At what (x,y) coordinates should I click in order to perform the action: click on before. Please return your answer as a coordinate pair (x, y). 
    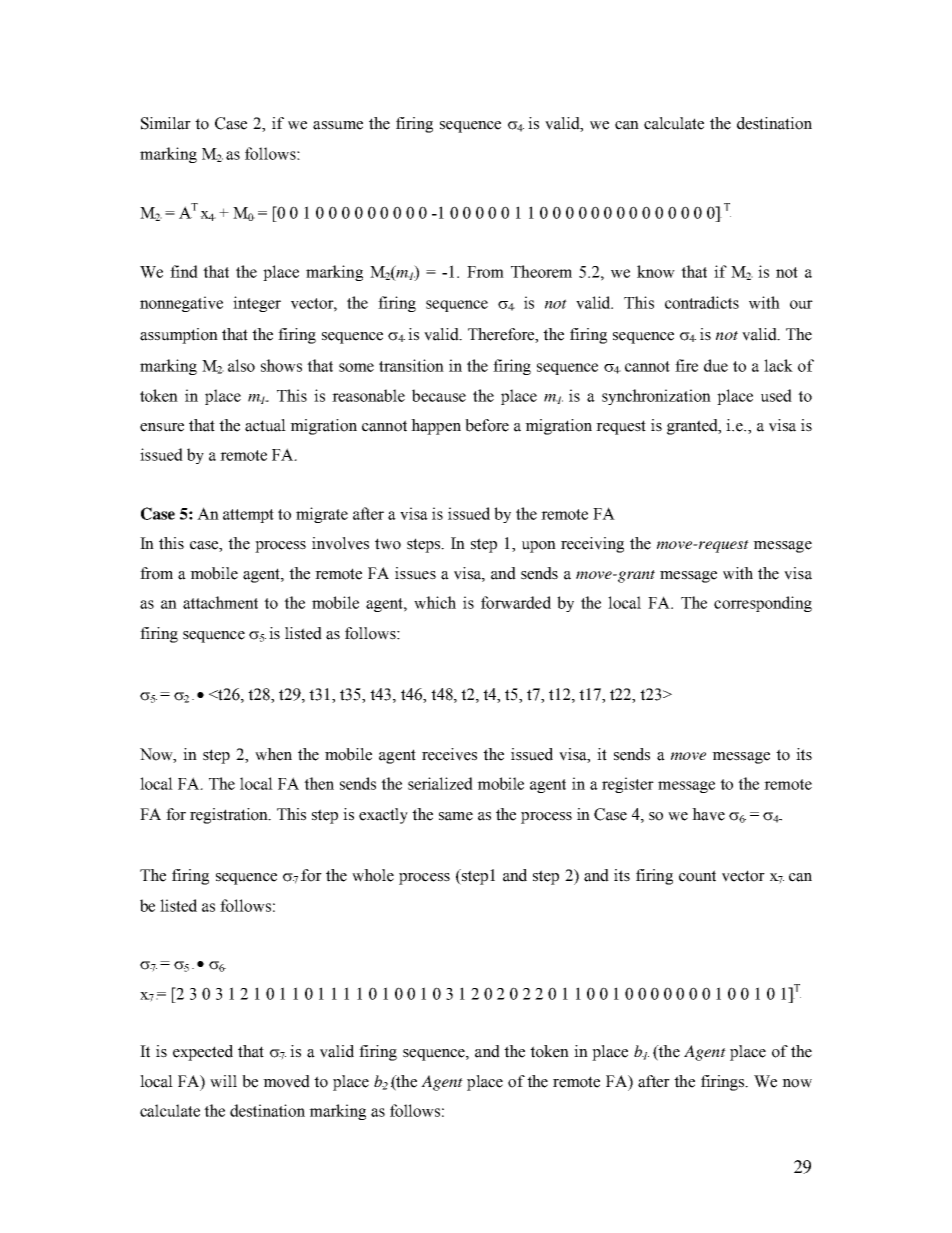
    Looking at the image, I should click on (487, 425).
